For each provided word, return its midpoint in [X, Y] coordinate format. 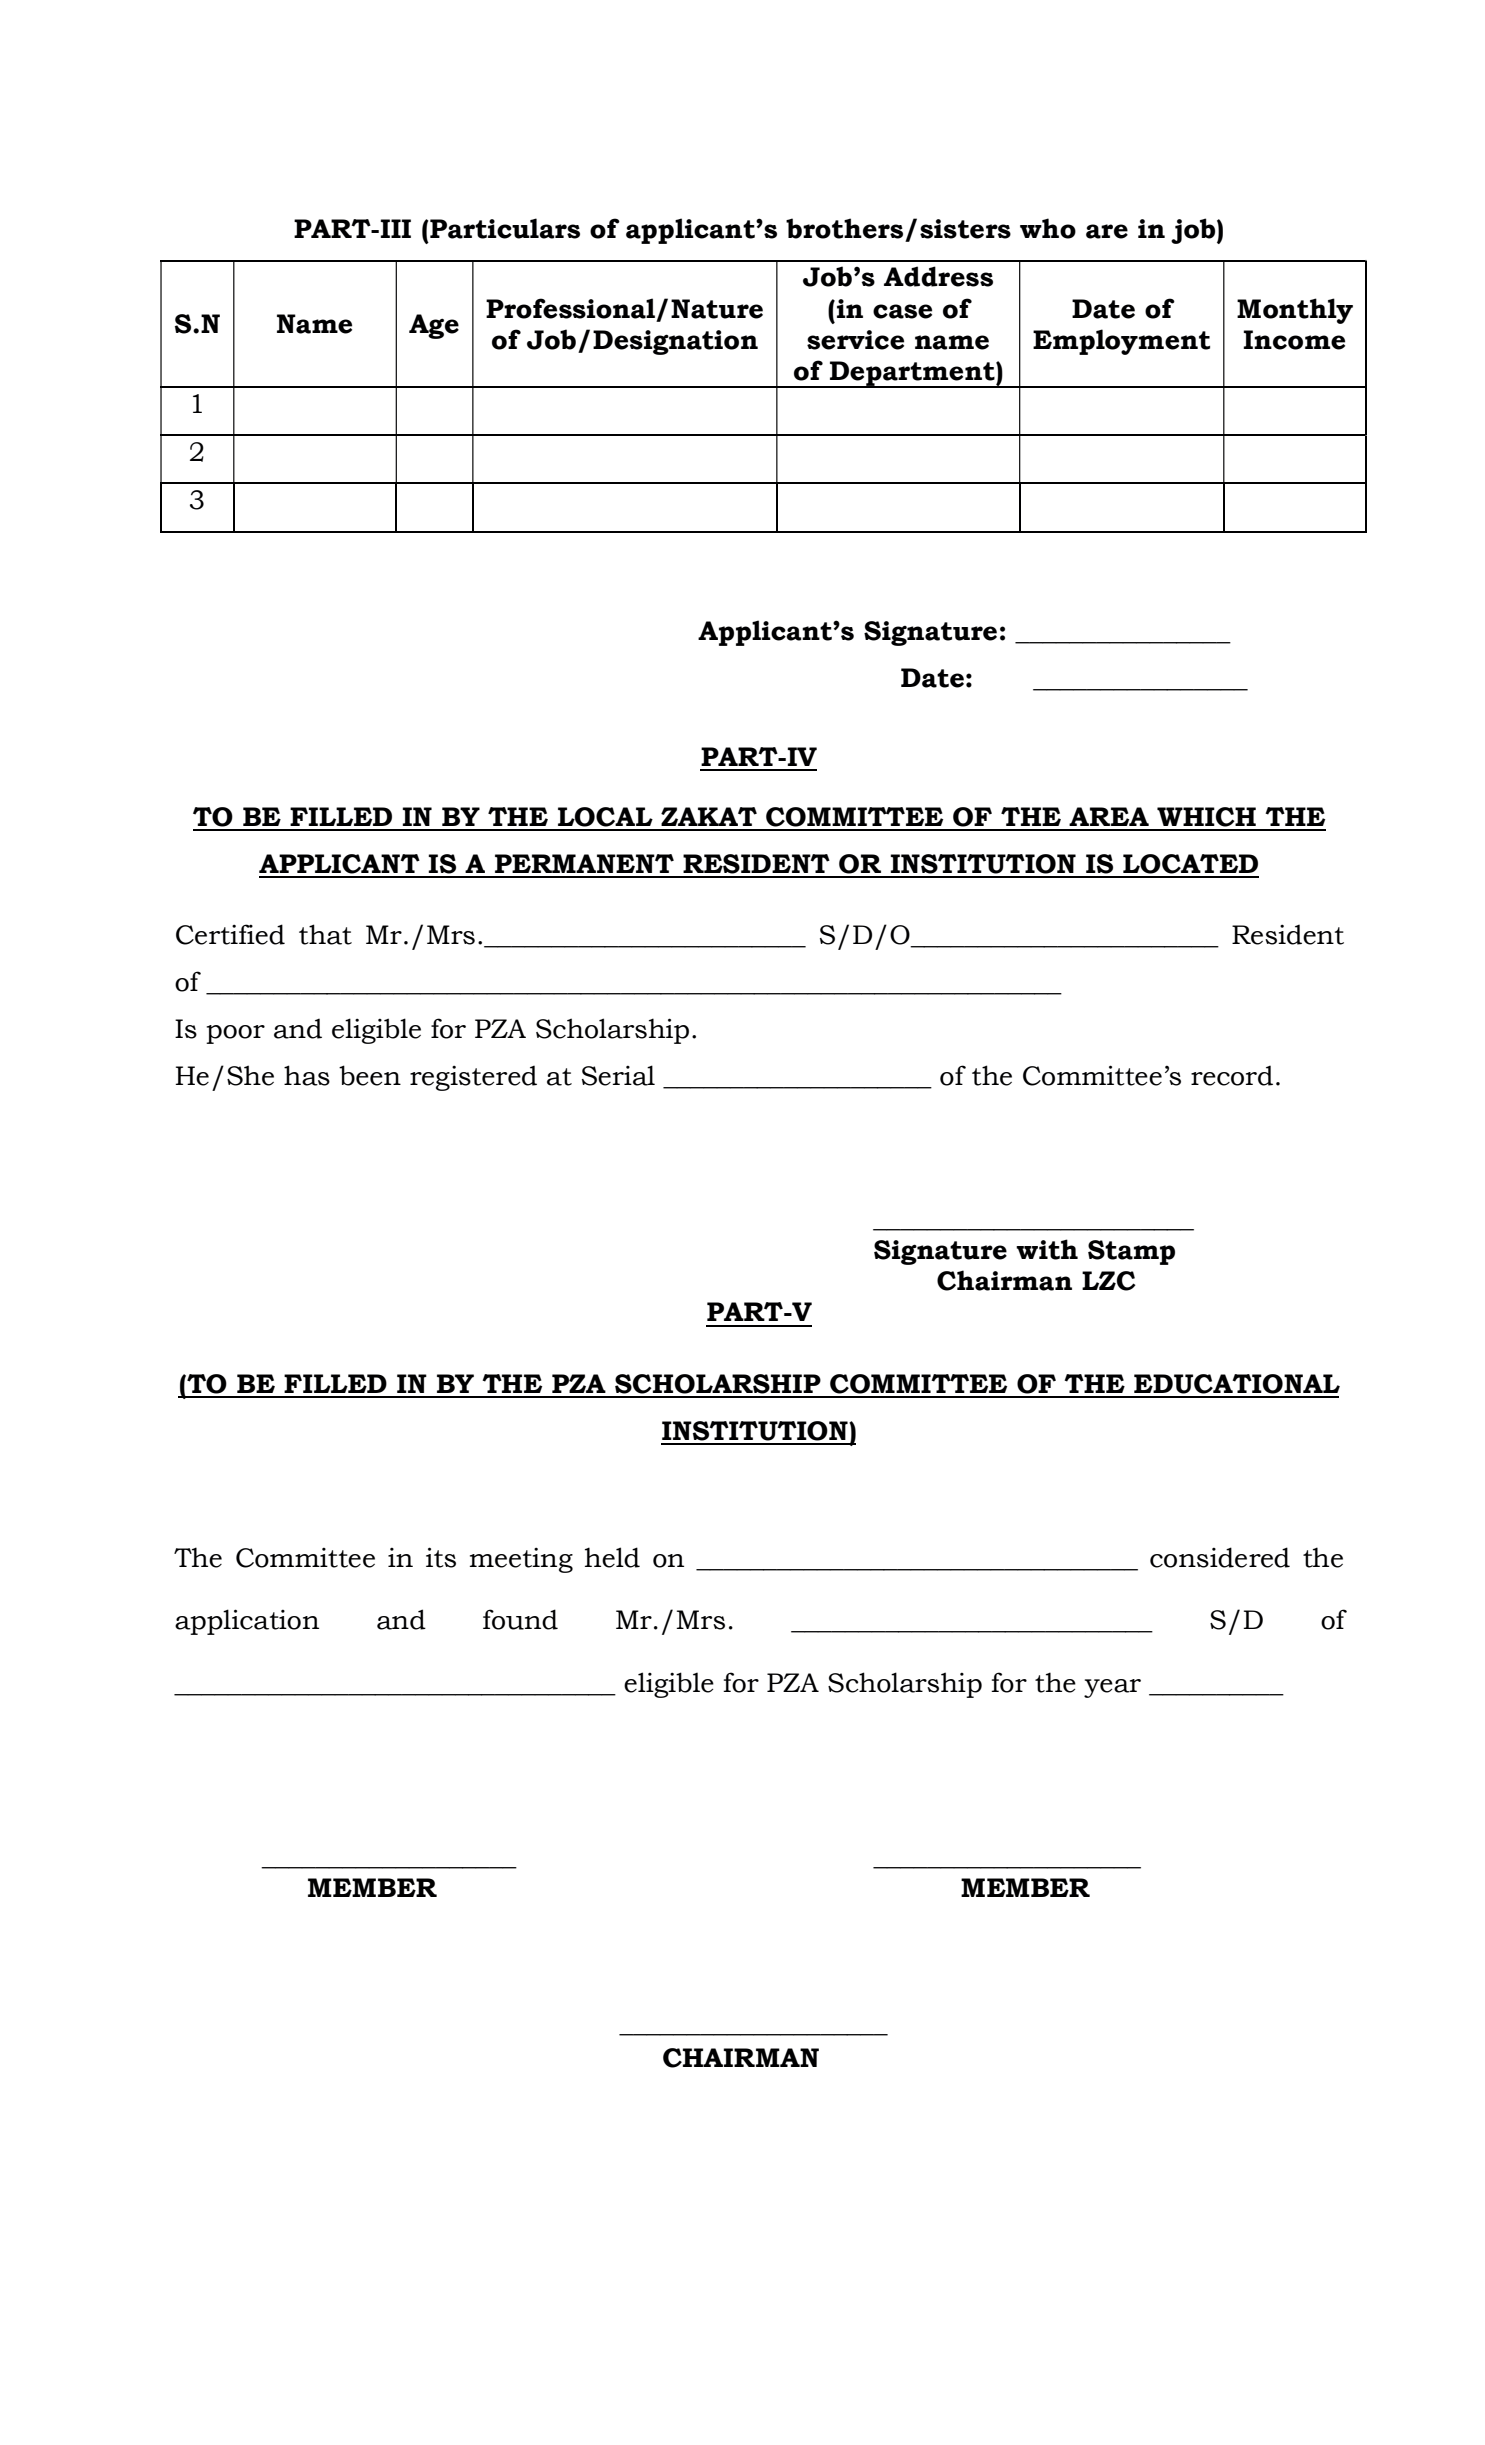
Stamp [1131, 1252]
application [247, 1622]
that [325, 934]
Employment [1121, 342]
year [1112, 1688]
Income [1294, 340]
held [612, 1557]
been [370, 1075]
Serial [618, 1075]
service [855, 340]
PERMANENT [584, 863]
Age [434, 326]
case [902, 311]
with [1047, 1249]
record [1232, 1076]
